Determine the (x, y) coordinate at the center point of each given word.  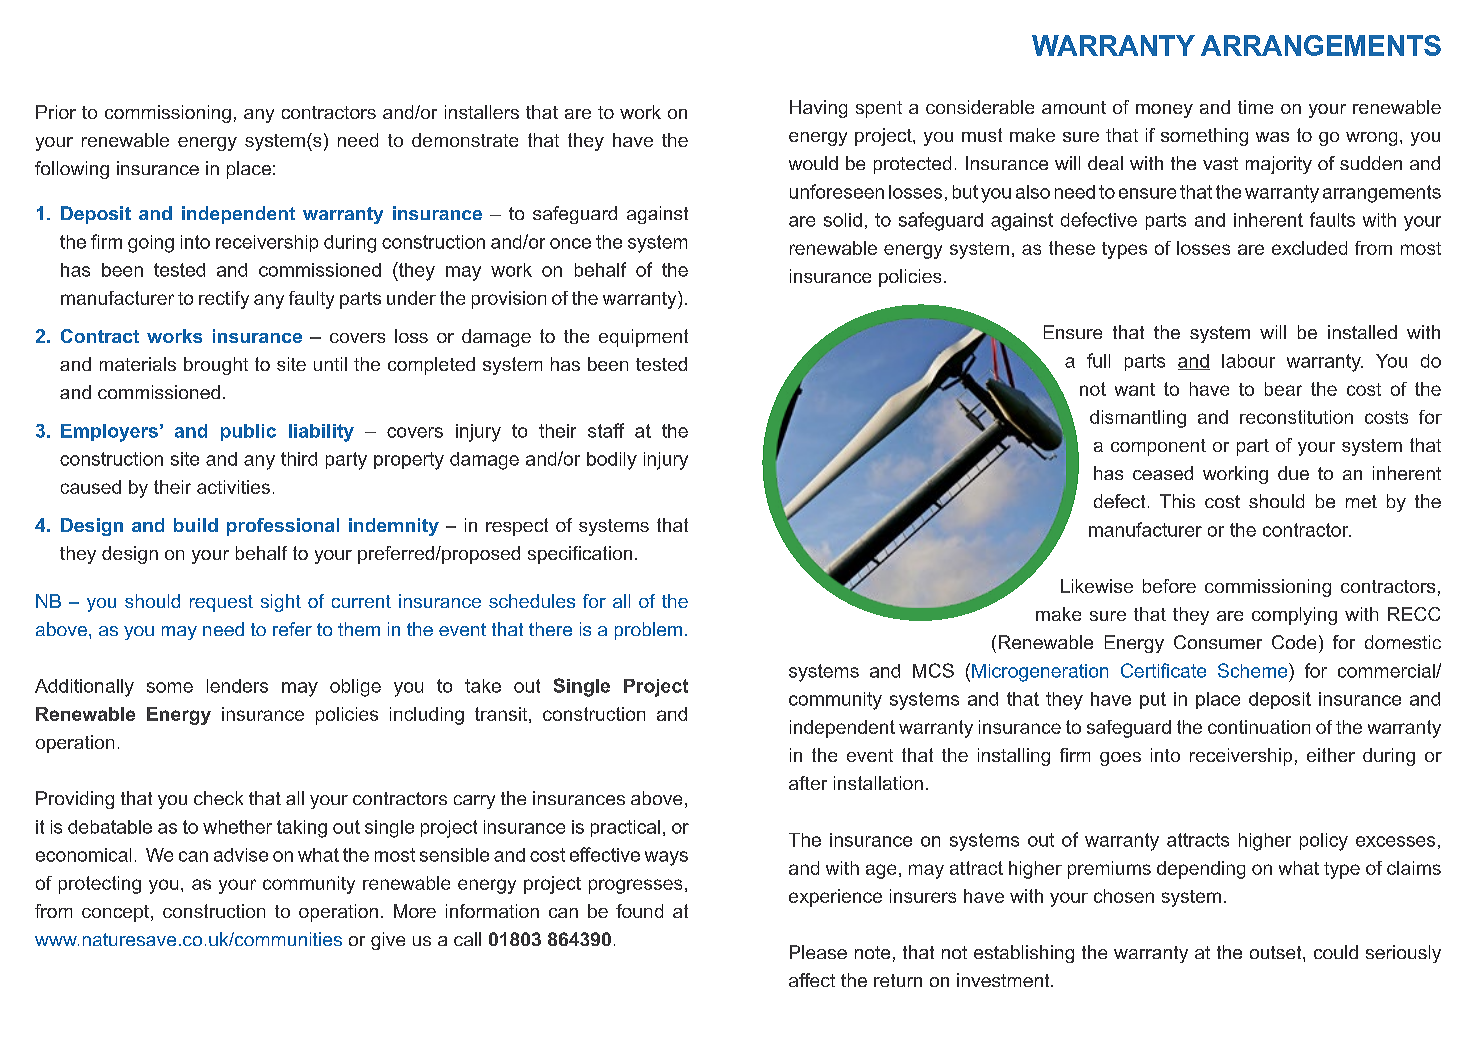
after (808, 783)
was (1272, 137)
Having (818, 109)
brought (216, 366)
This (1177, 501)
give (388, 941)
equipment (643, 338)
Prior (56, 112)
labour (1248, 361)
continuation (1259, 727)
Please (818, 952)
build (196, 525)
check (218, 798)
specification (580, 555)
